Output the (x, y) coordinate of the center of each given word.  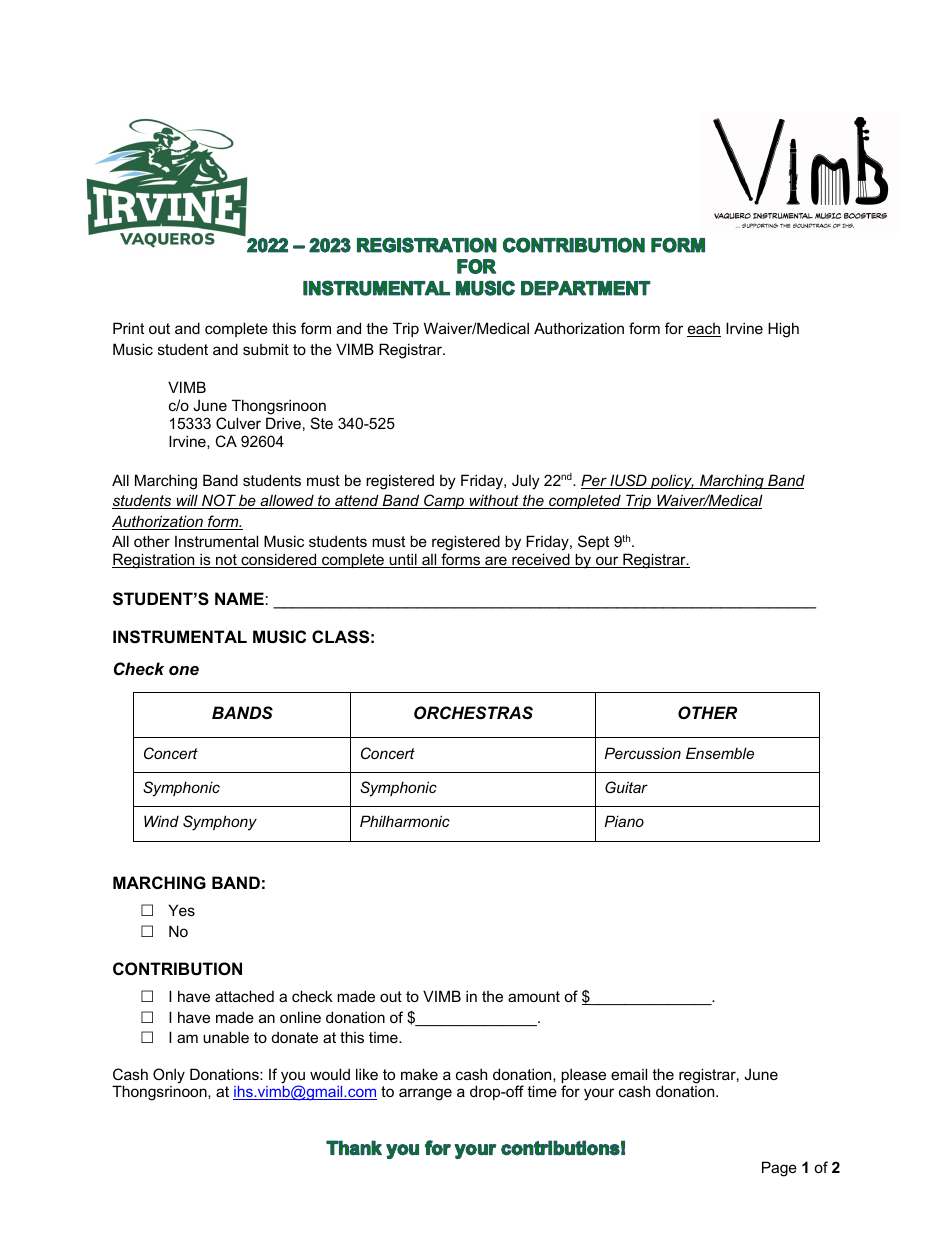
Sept (593, 542)
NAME (240, 598)
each (704, 330)
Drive (283, 423)
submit (266, 349)
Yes (181, 910)
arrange (425, 1094)
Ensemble (720, 753)
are (496, 562)
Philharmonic (405, 821)
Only (169, 1076)
